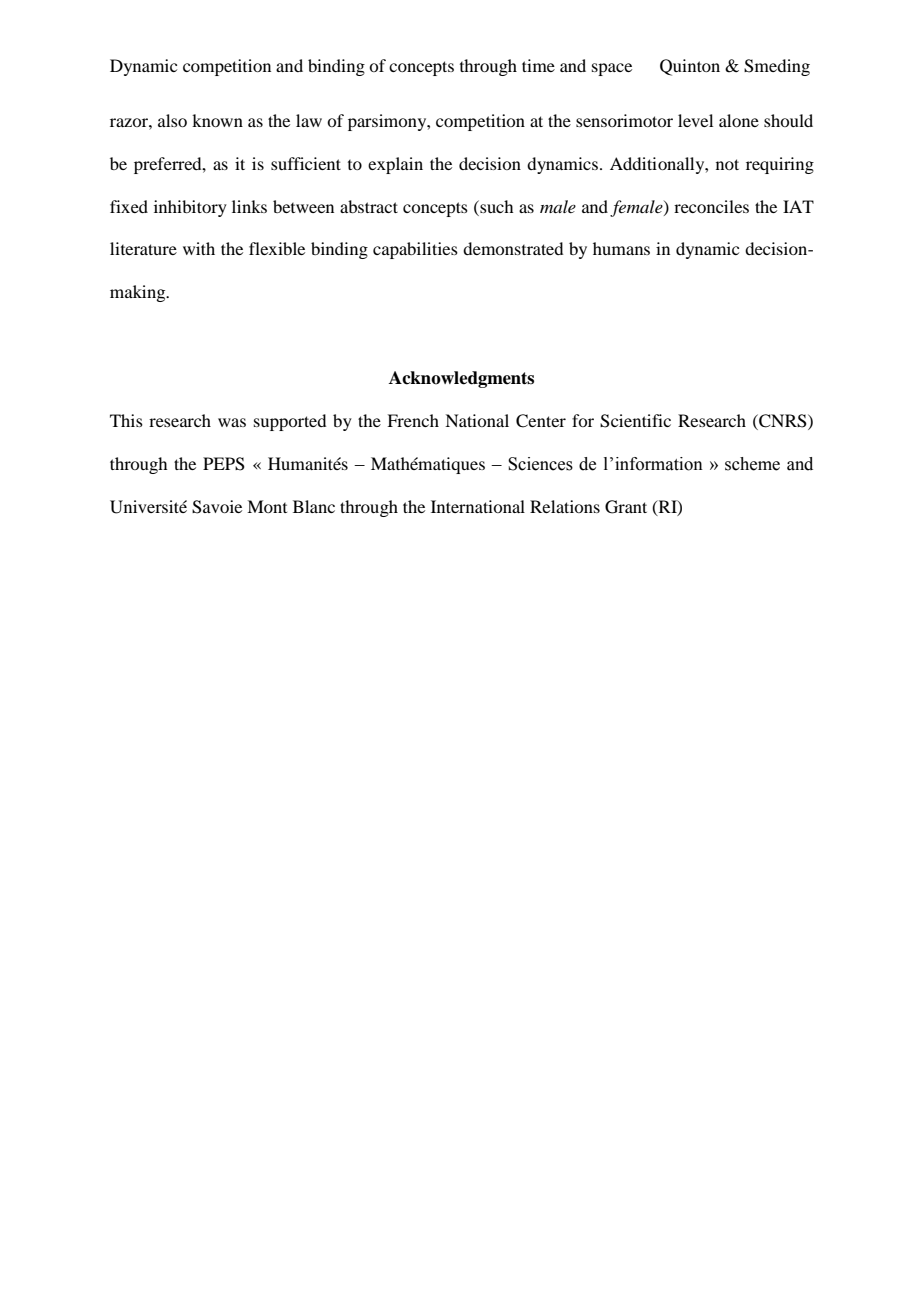 The image size is (924, 1308). I want to click on scheme, so click(752, 464).
